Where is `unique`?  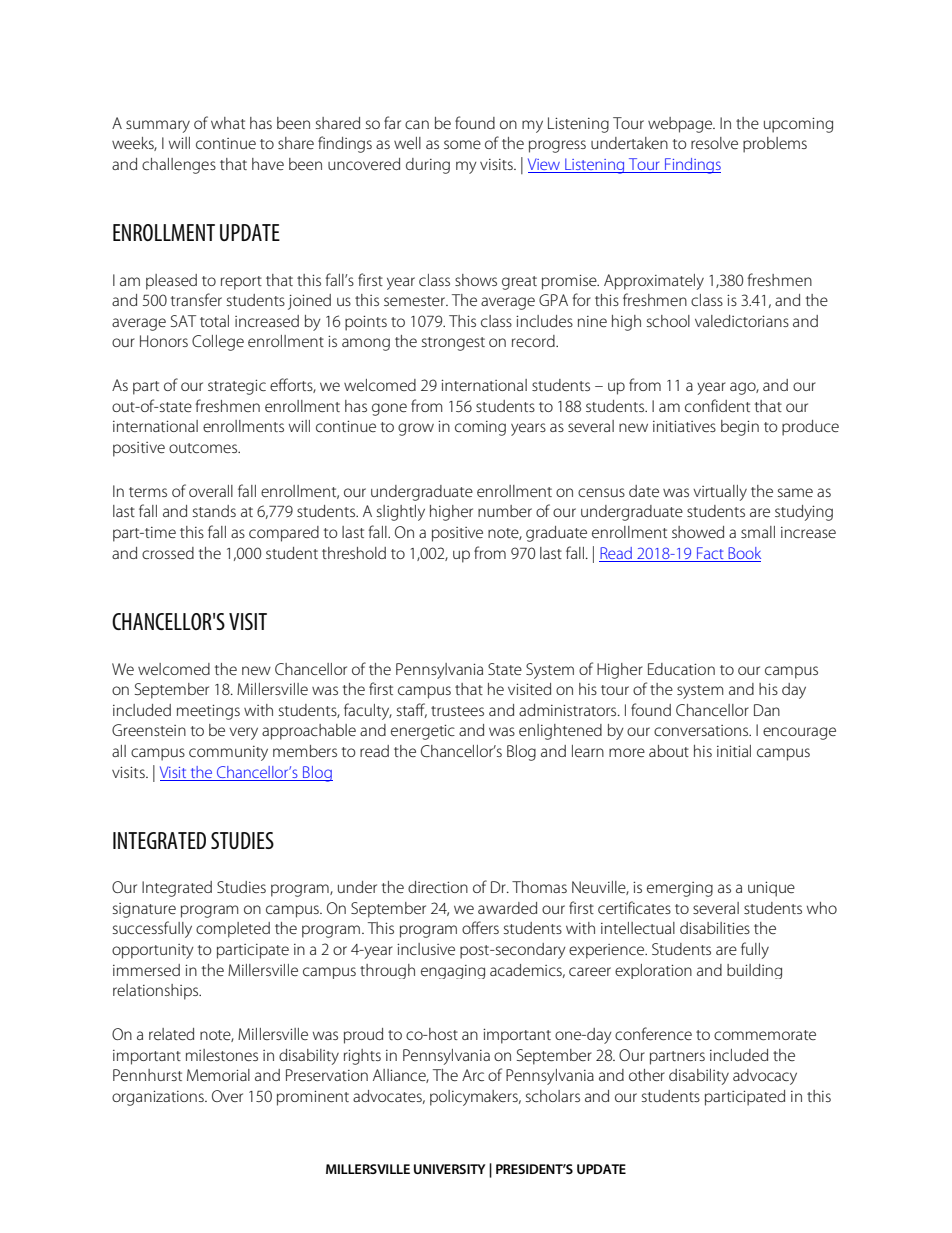
unique is located at coordinates (771, 889).
